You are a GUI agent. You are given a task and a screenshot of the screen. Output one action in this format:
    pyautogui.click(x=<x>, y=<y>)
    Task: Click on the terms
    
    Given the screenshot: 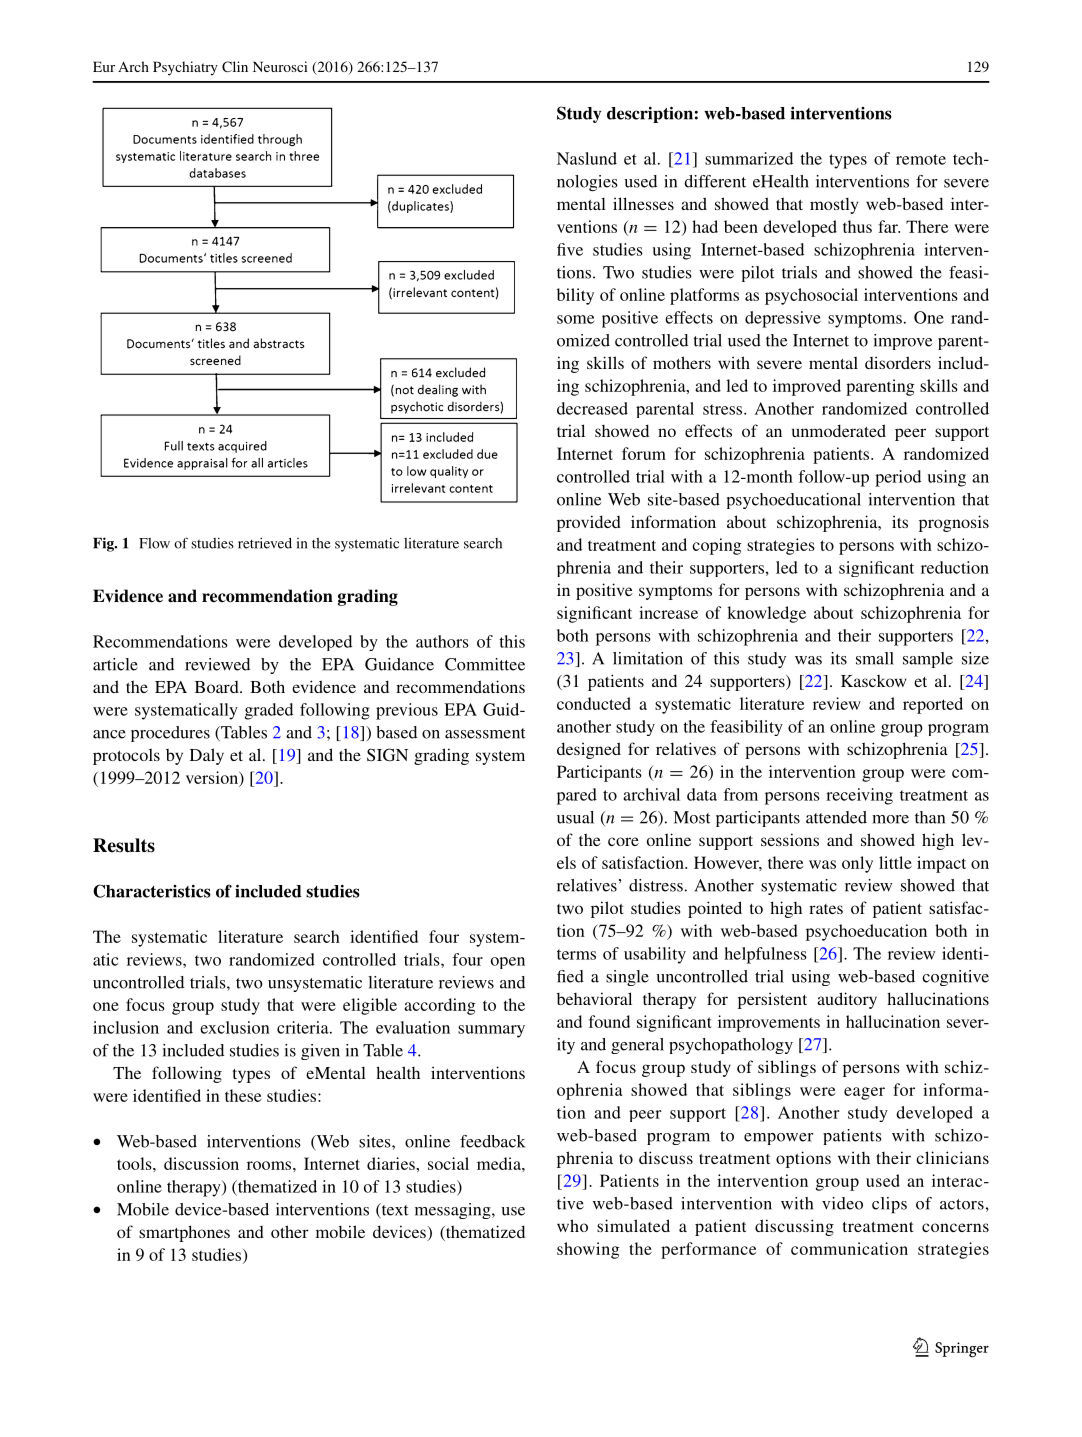 What is the action you would take?
    pyautogui.click(x=576, y=954)
